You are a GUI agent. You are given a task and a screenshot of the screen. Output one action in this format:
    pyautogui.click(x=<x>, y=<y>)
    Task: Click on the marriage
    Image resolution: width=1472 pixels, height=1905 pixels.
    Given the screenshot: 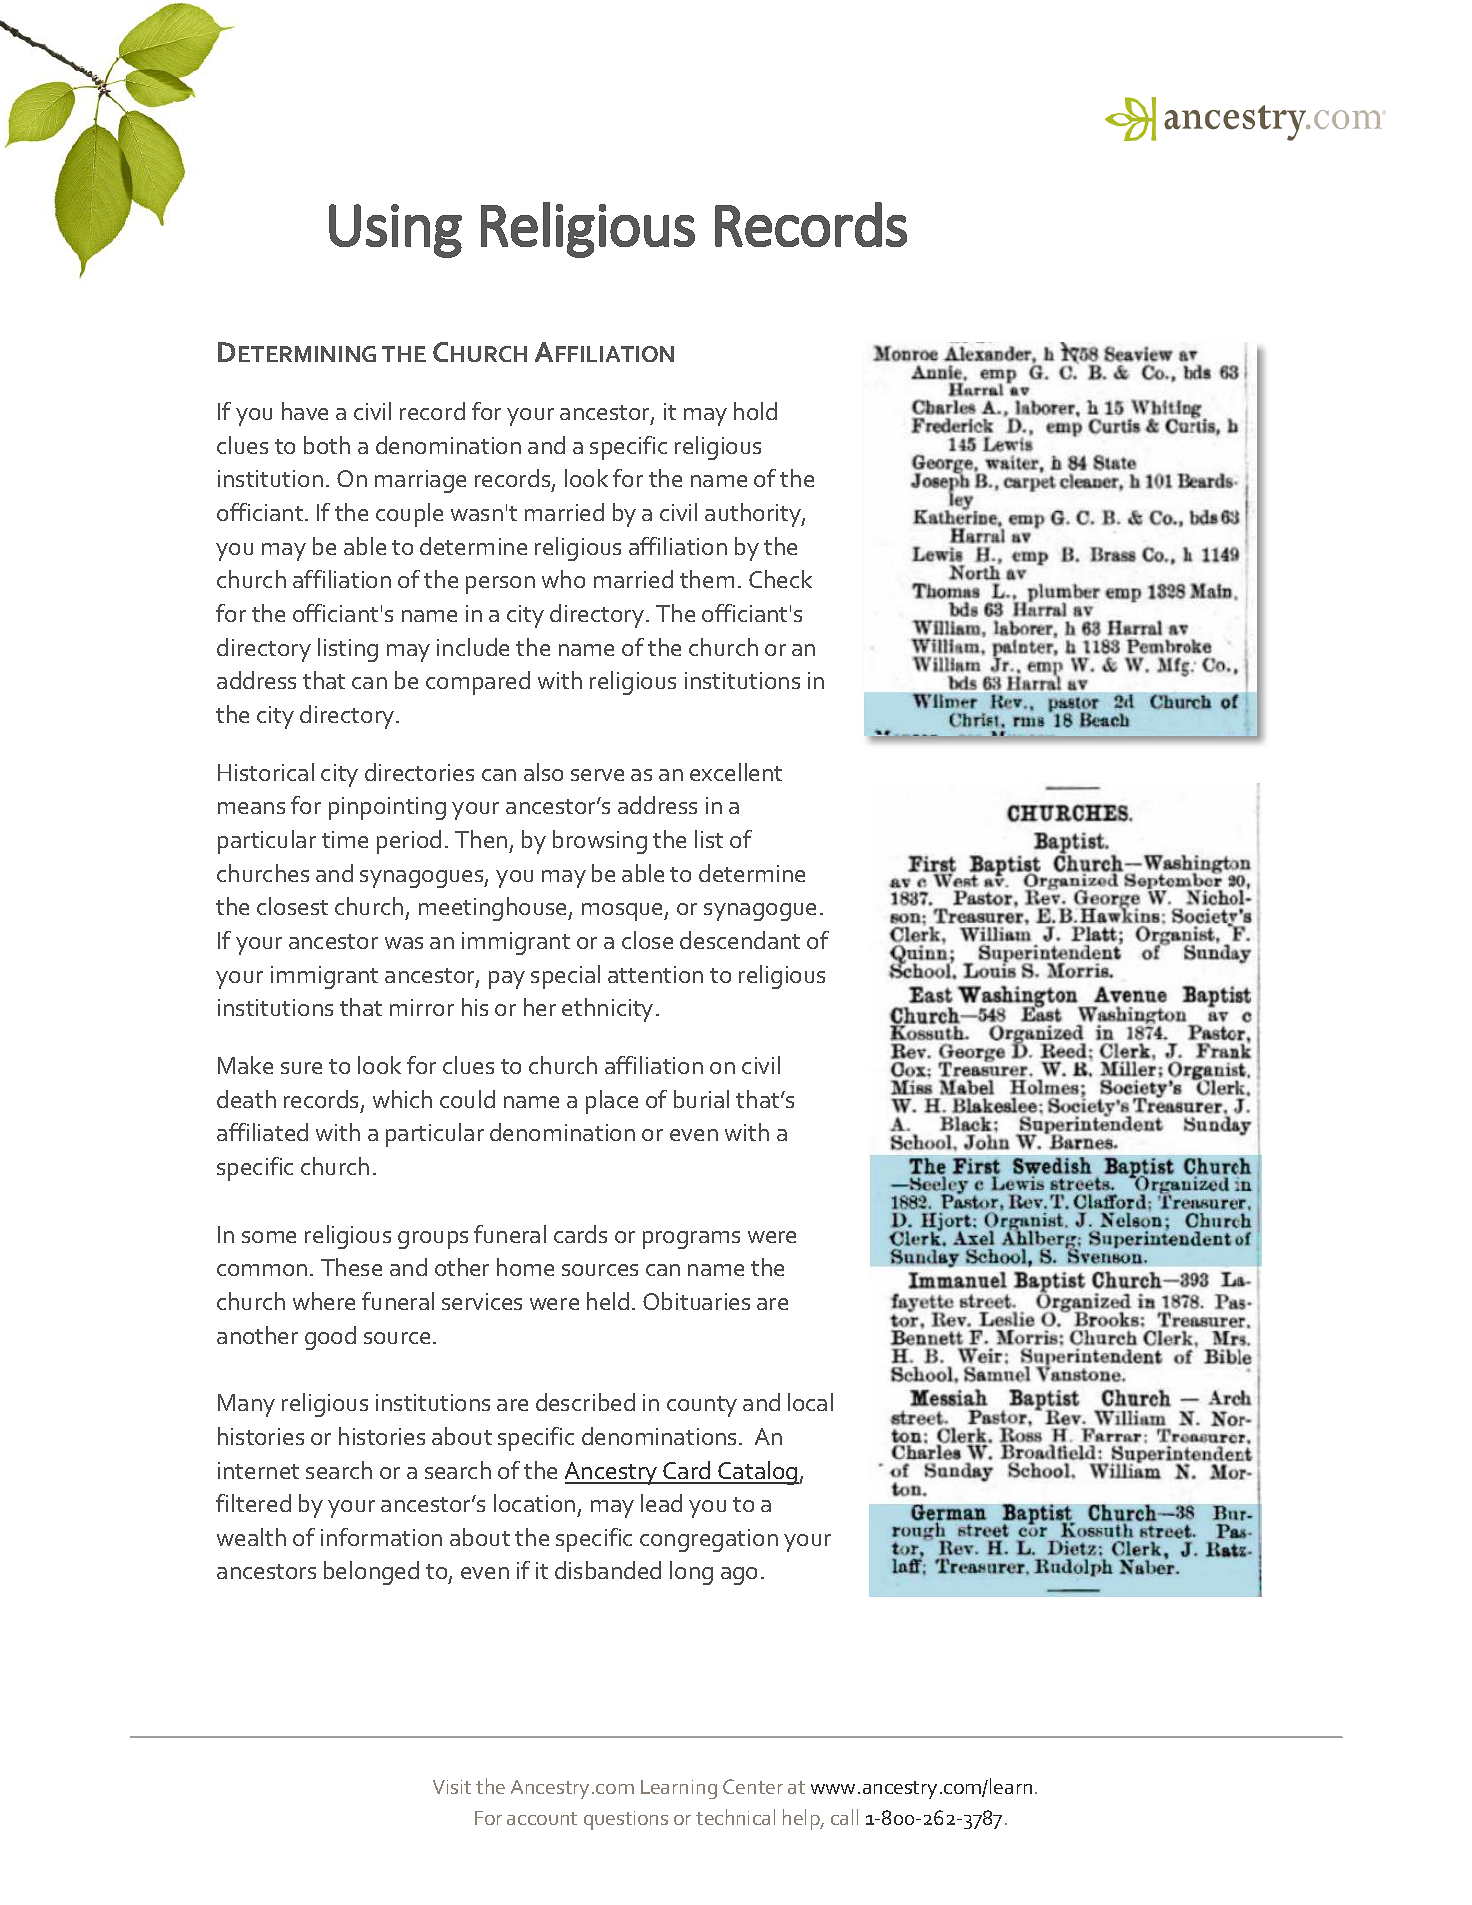 What is the action you would take?
    pyautogui.click(x=420, y=481)
